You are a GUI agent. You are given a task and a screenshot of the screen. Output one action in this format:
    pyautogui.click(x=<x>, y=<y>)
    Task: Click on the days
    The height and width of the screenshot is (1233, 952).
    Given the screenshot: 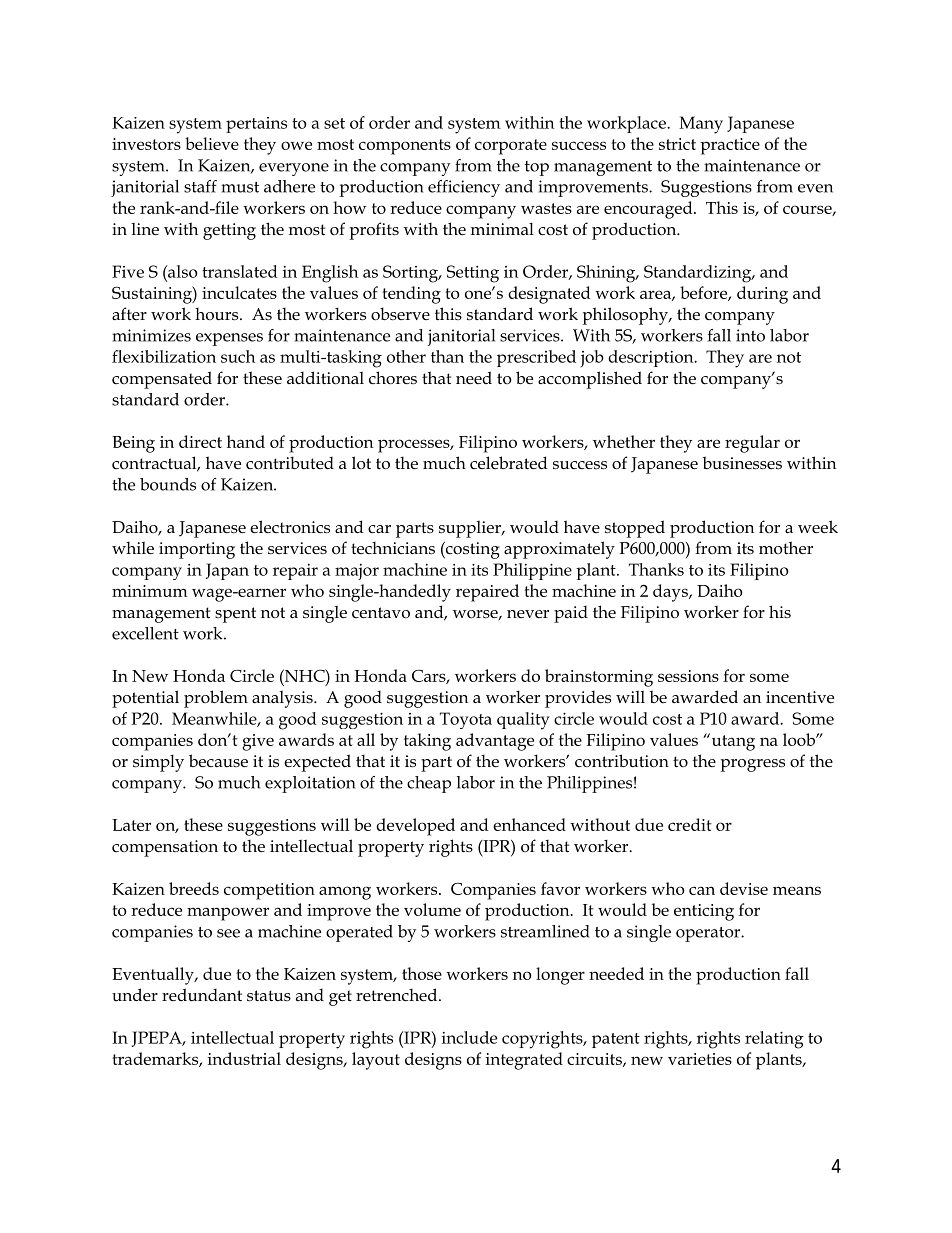 What is the action you would take?
    pyautogui.click(x=671, y=593)
